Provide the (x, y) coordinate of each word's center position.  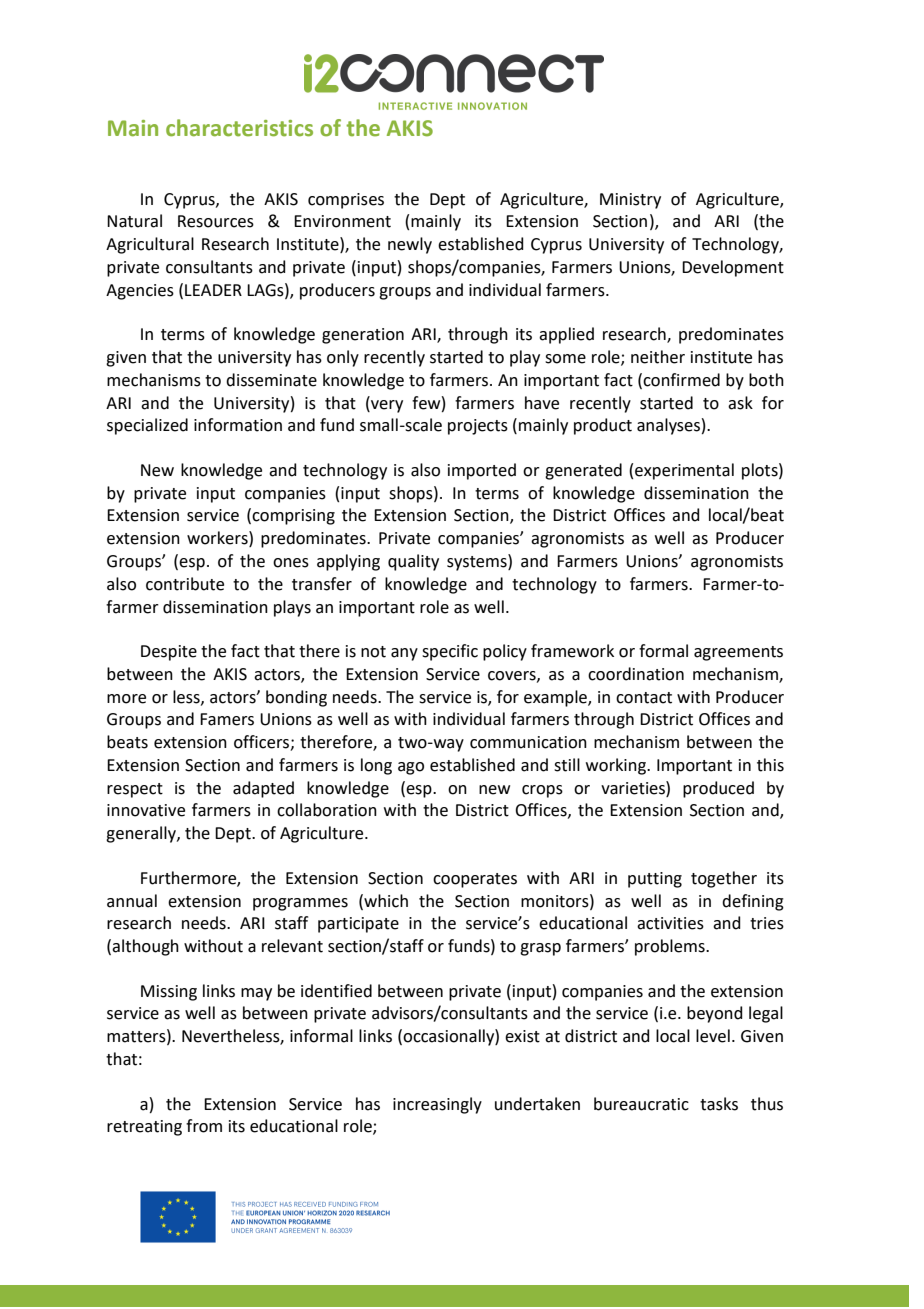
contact (644, 698)
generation (363, 336)
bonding (296, 698)
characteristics (239, 128)
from (204, 1126)
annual (132, 901)
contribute (185, 584)
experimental (684, 471)
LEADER (213, 290)
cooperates (475, 880)
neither (658, 357)
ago (411, 768)
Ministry (630, 201)
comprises (346, 201)
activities (670, 923)
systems (478, 562)
